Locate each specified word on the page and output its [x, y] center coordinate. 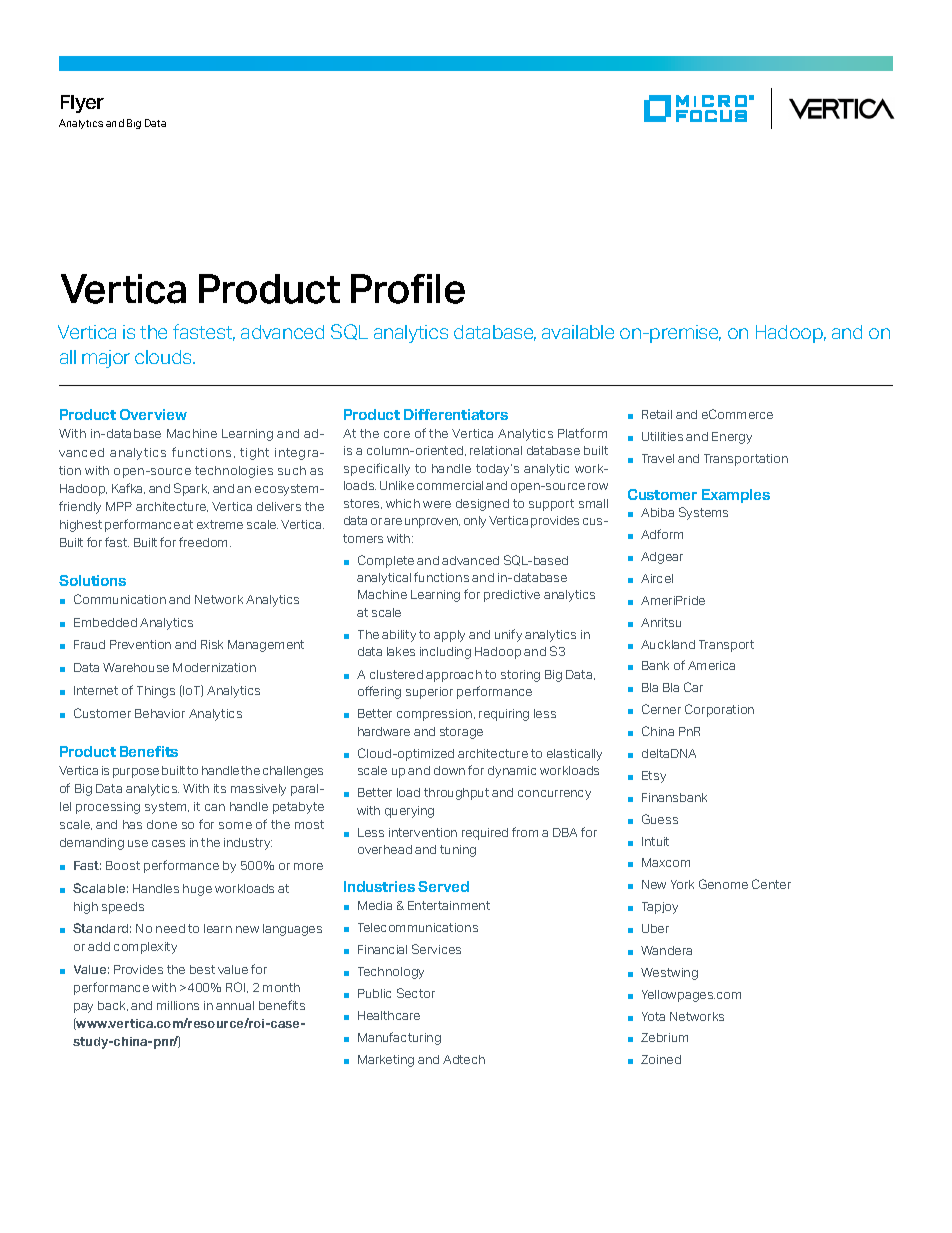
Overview [153, 414]
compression [436, 715]
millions [178, 1005]
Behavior [160, 713]
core [397, 434]
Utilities [662, 436]
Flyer [82, 104]
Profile [408, 289]
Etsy [654, 777]
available [578, 332]
